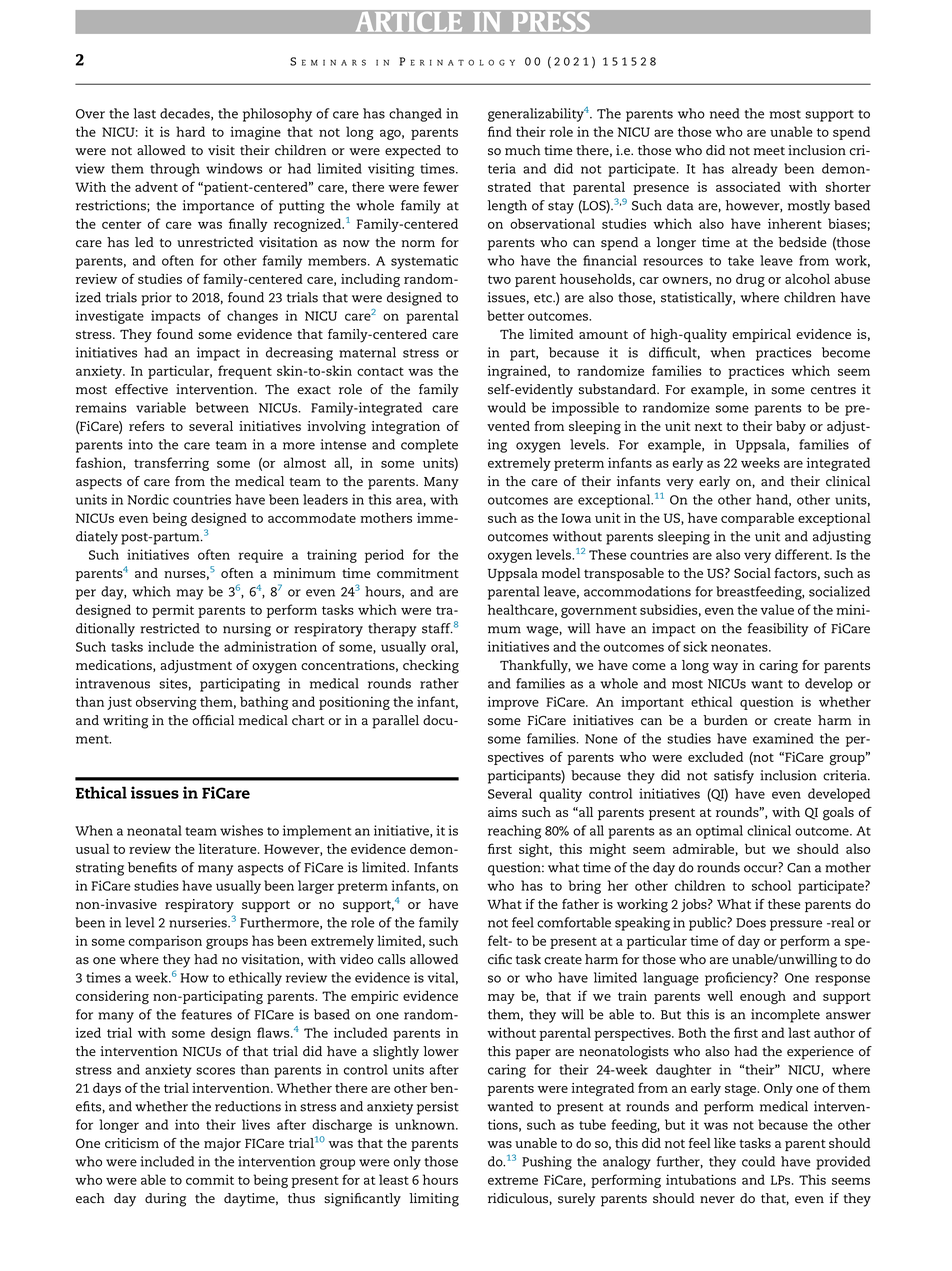  Describe the element at coordinates (751, 923) in the document. I see `Does` at that location.
